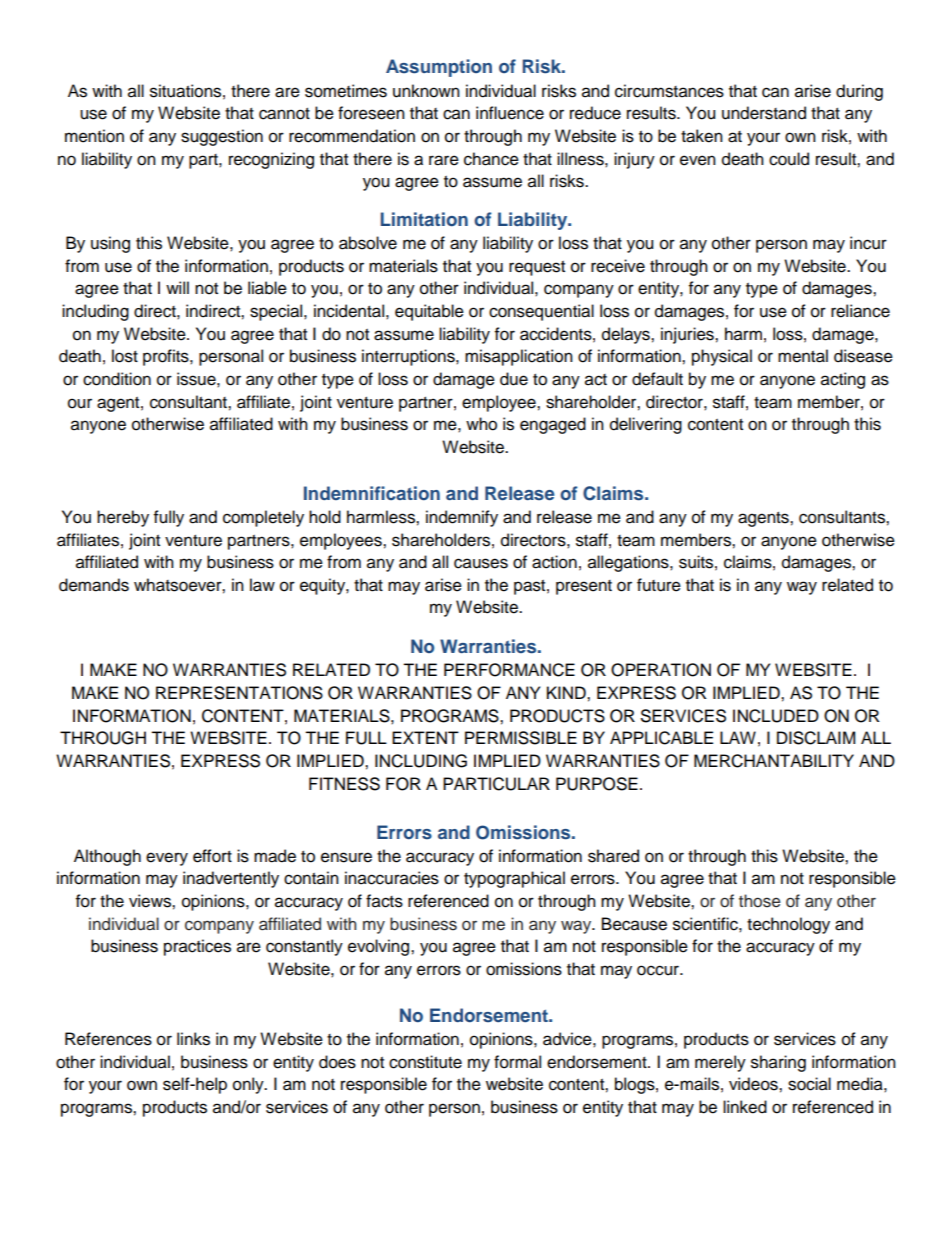 The width and height of the screenshot is (952, 1233). I want to click on sharing, so click(778, 1063).
